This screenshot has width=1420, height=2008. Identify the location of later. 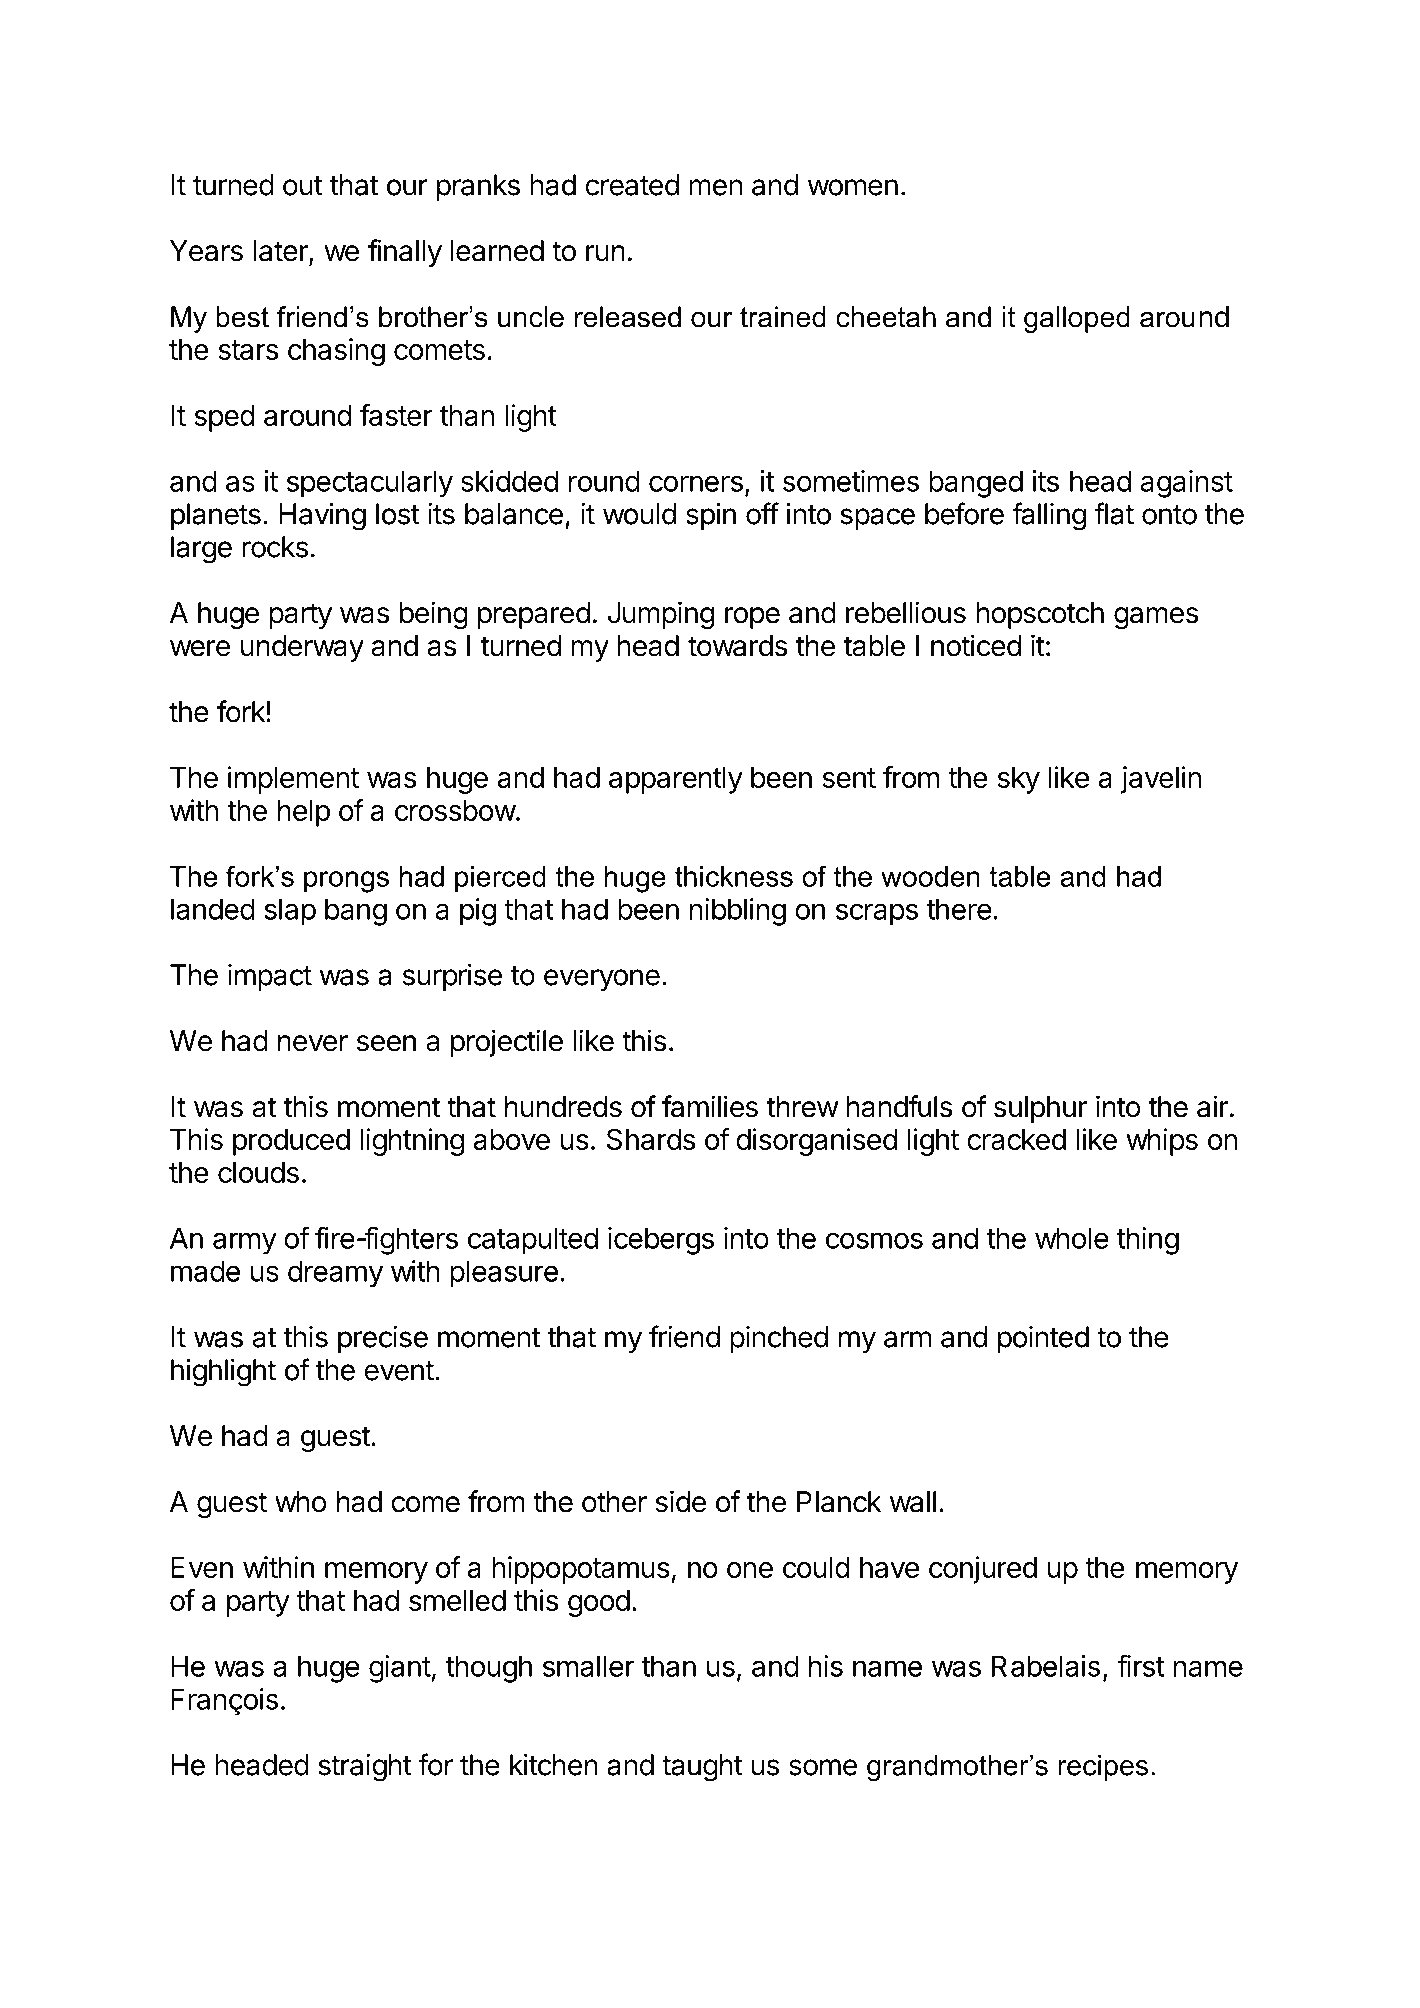
(282, 252).
